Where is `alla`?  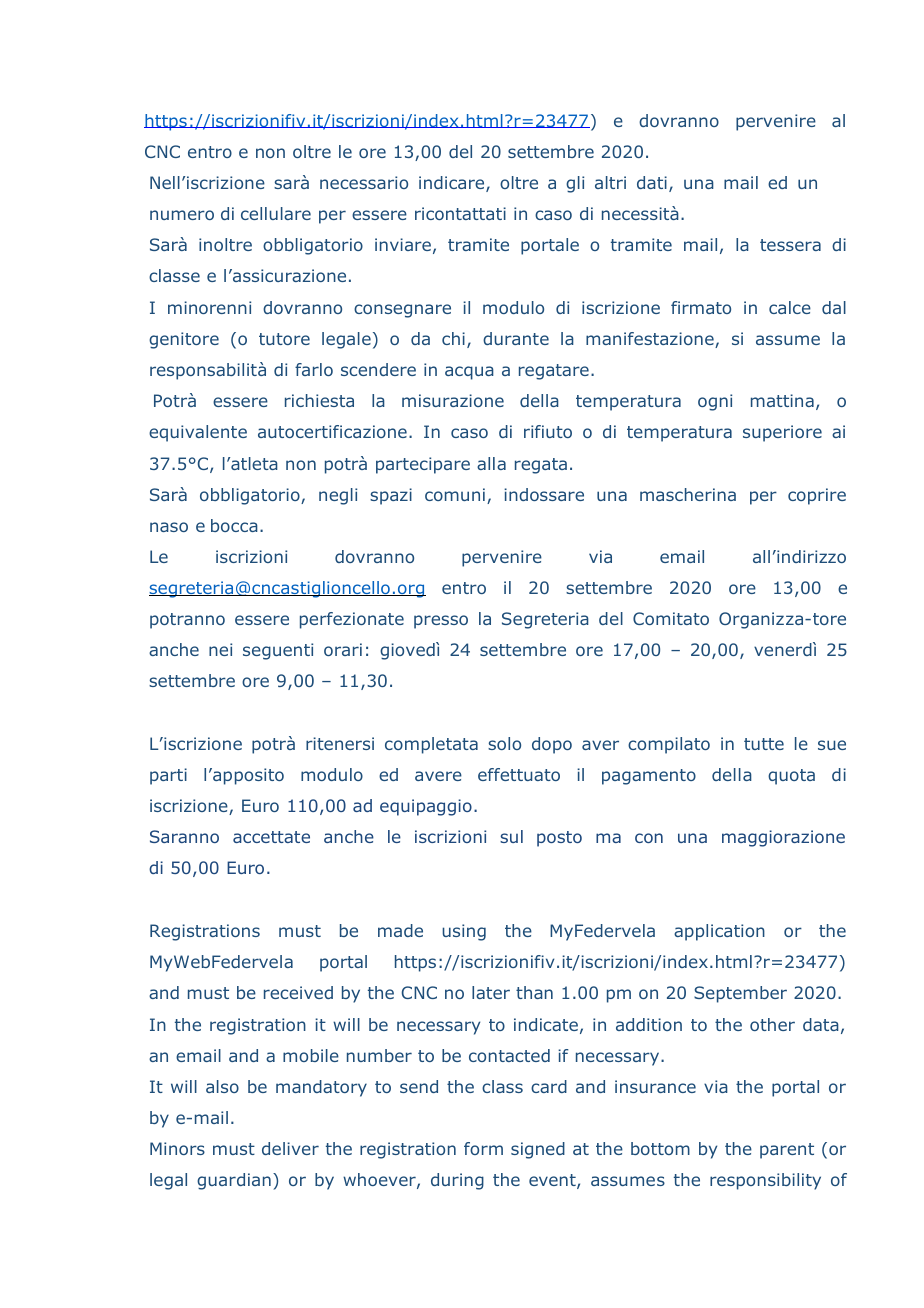
alla is located at coordinates (491, 463).
